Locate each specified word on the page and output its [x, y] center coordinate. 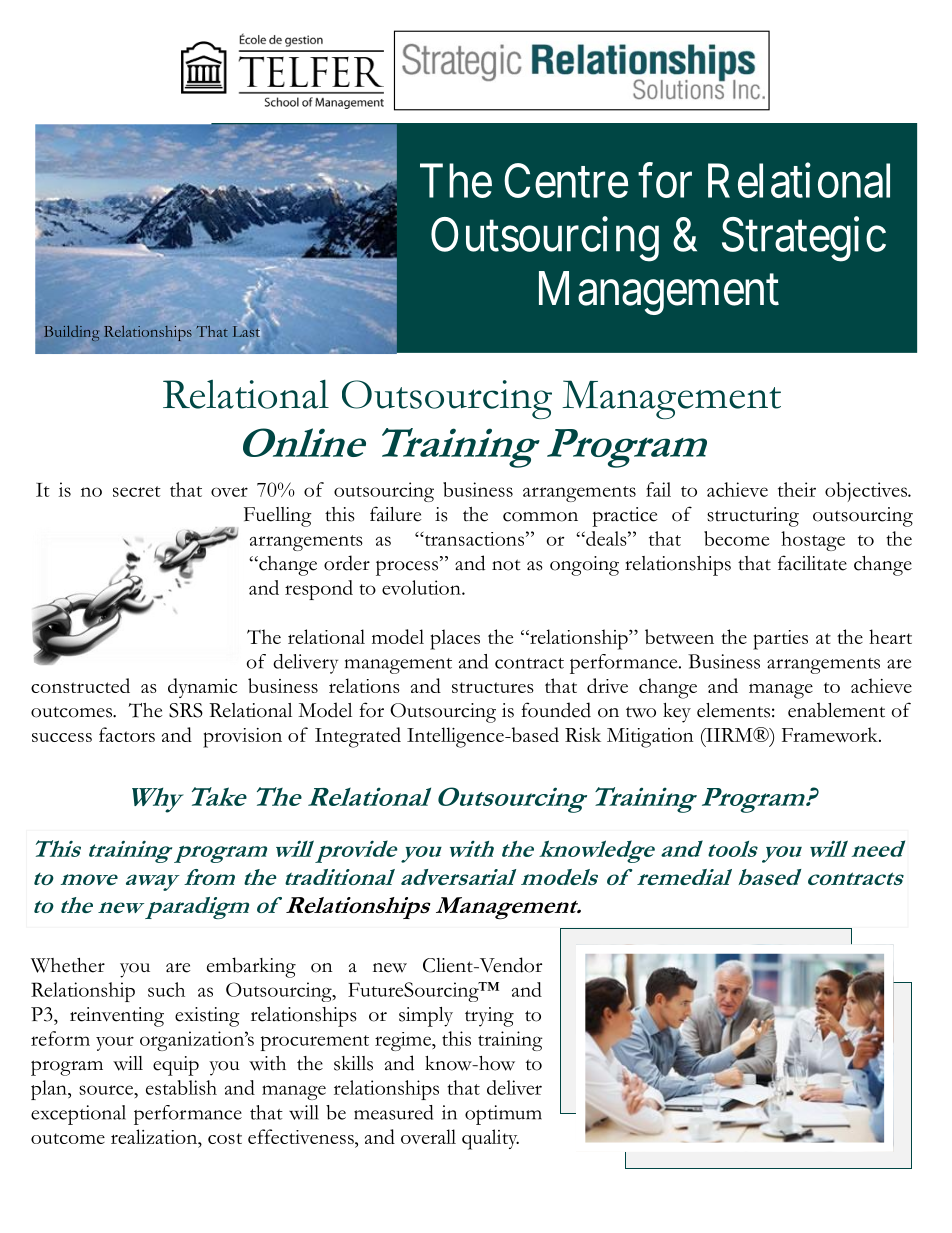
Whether [68, 965]
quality [490, 1139]
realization [155, 1136]
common [540, 517]
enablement [836, 710]
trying [489, 1017]
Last [247, 330]
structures [493, 687]
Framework [831, 734]
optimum [503, 1115]
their [797, 489]
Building [71, 333]
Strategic [804, 239]
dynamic [202, 688]
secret [137, 491]
